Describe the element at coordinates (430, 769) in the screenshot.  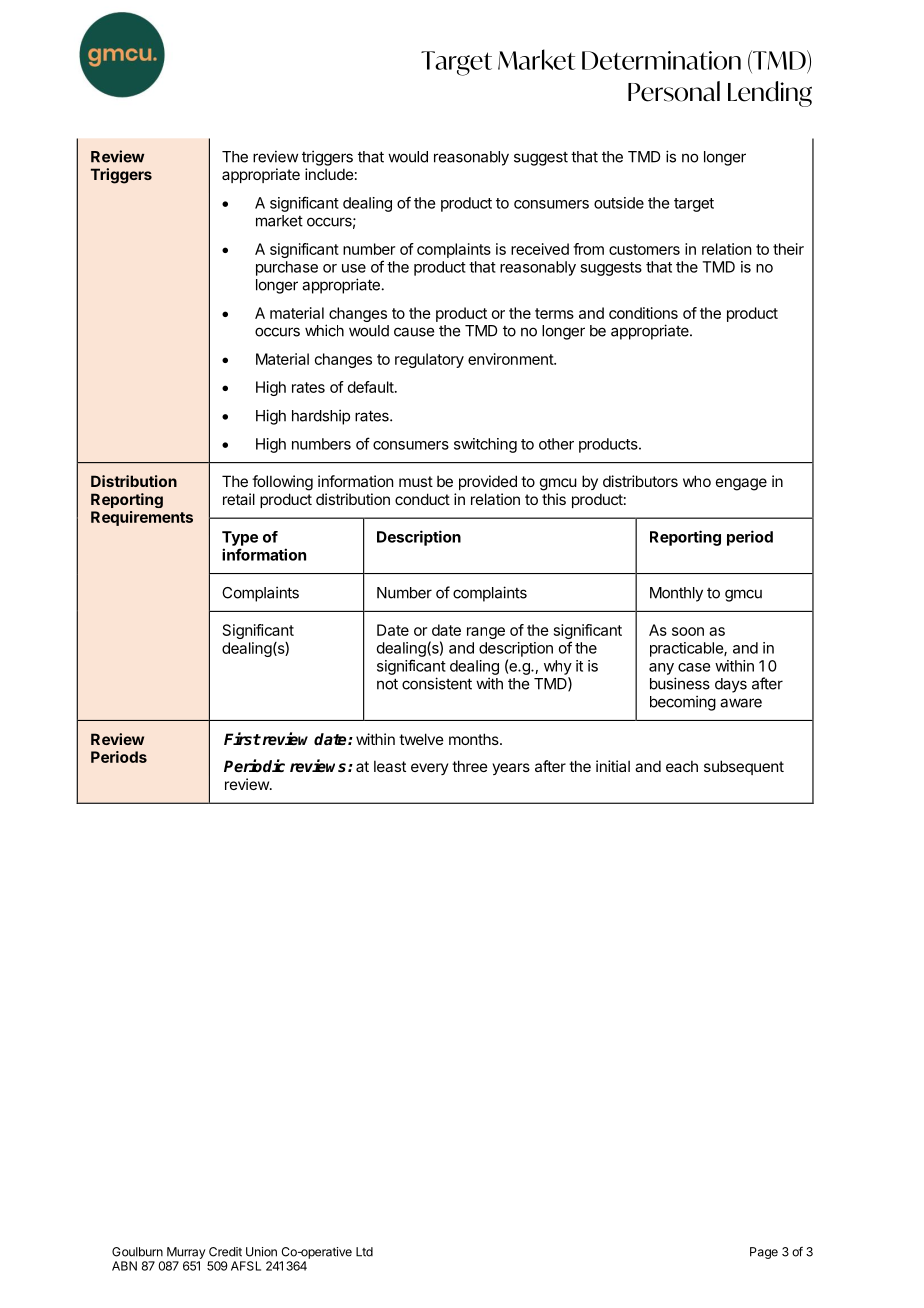
I see `every` at that location.
